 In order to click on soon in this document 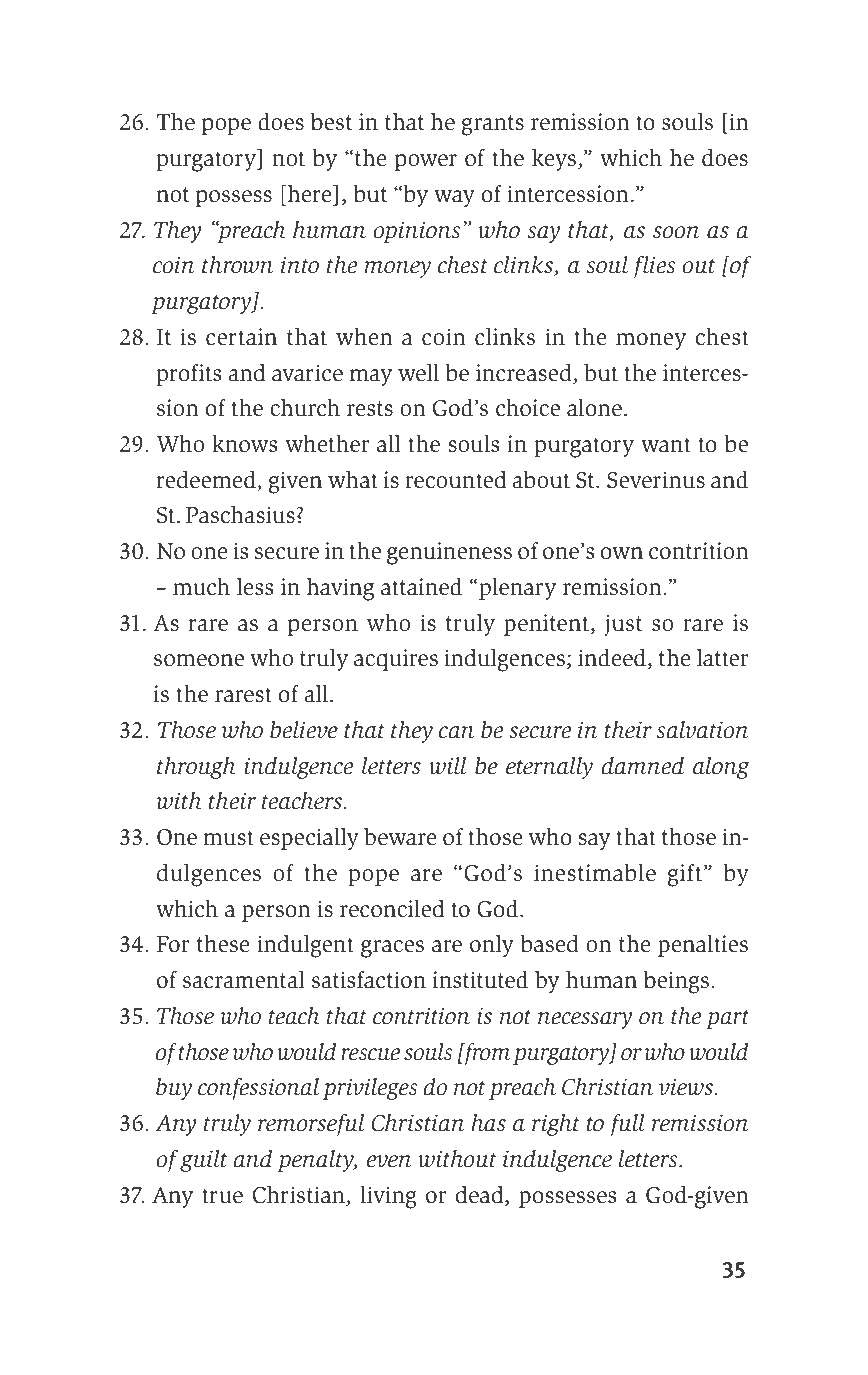, I will do `click(676, 232)`.
